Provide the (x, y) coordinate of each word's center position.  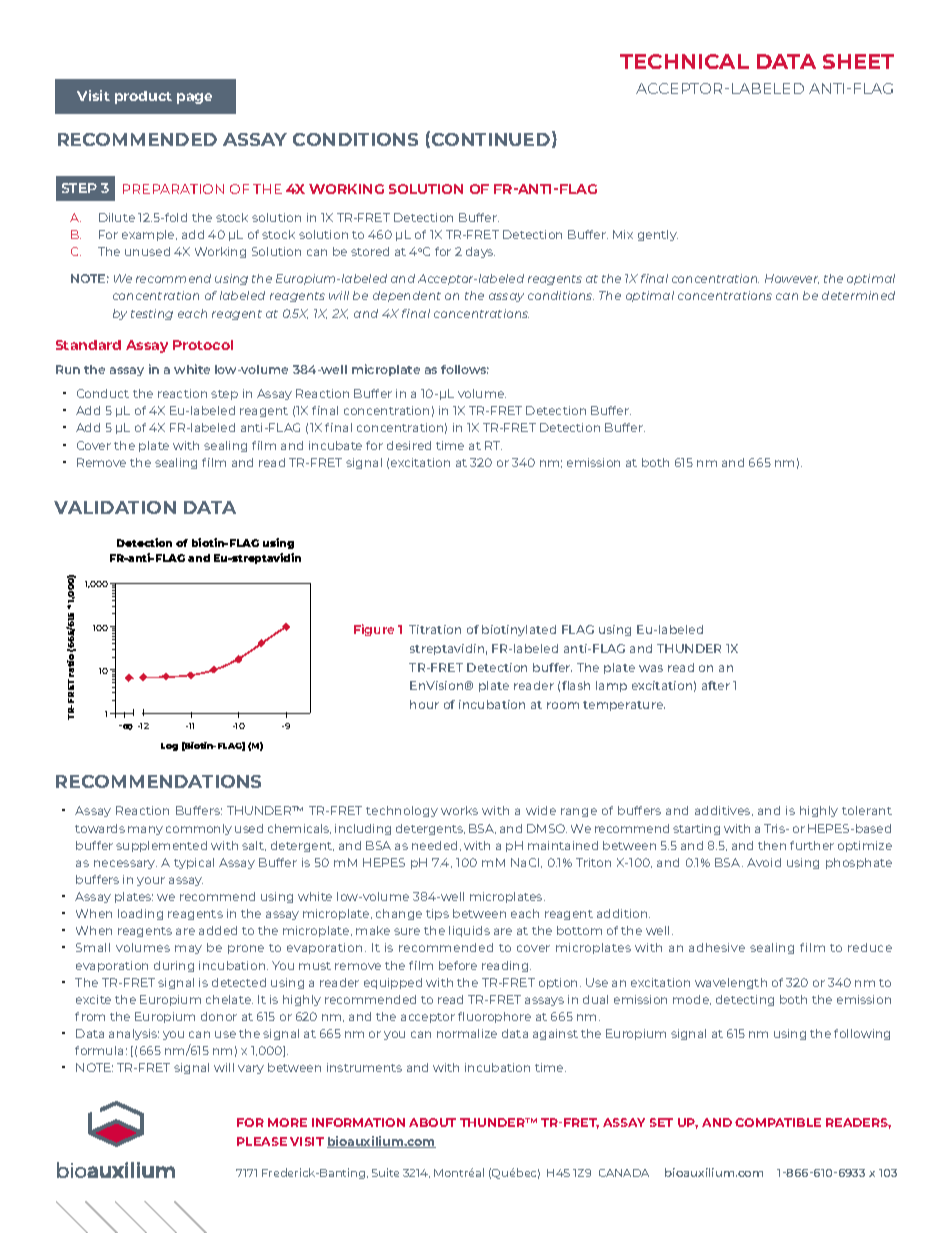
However (792, 279)
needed (434, 845)
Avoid (764, 862)
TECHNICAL (684, 61)
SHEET (858, 61)
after (716, 685)
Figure (374, 630)
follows (465, 369)
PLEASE (262, 1141)
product (143, 97)
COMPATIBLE (778, 1122)
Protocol (203, 345)
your (151, 881)
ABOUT (432, 1122)
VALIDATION (115, 507)
